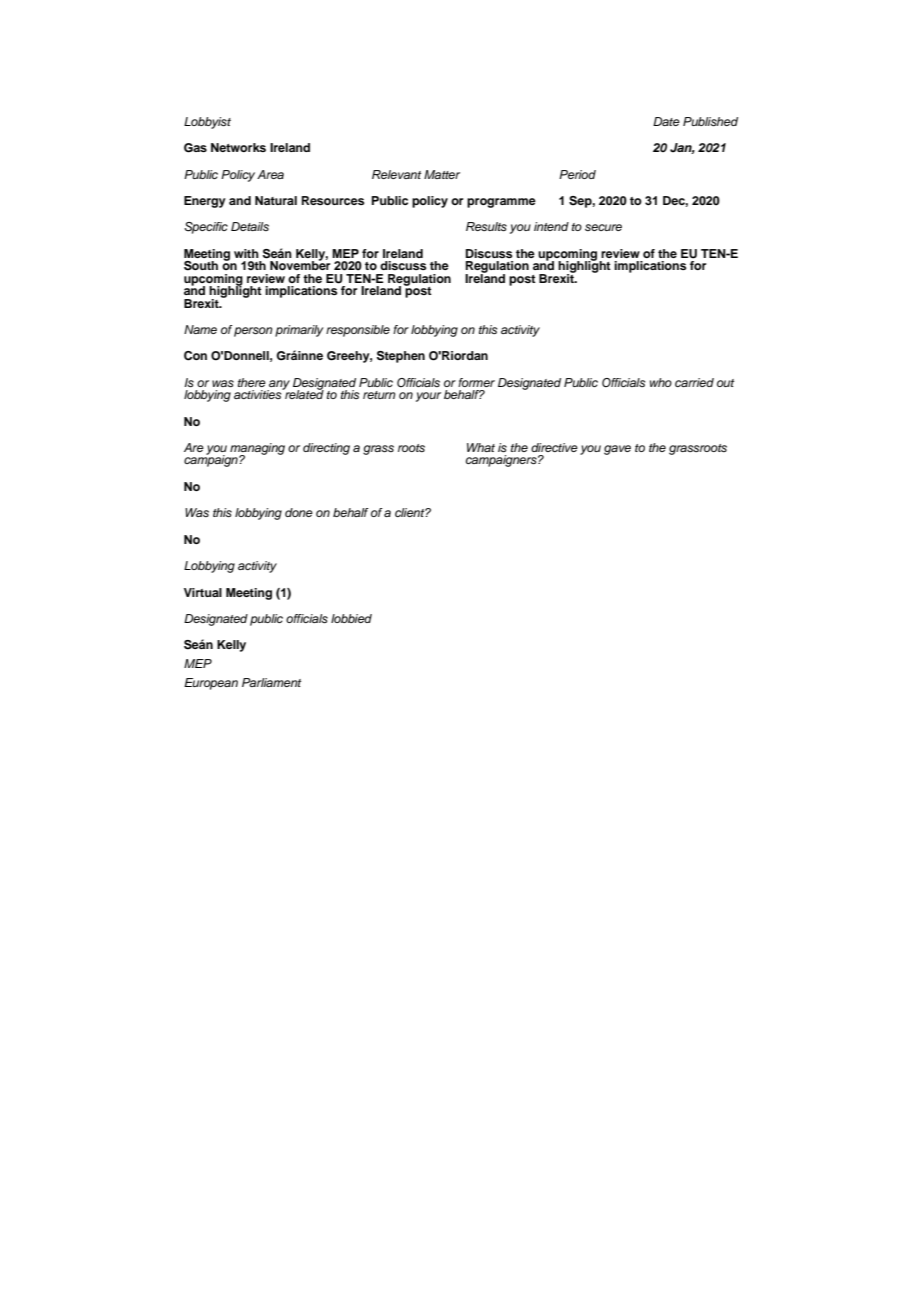 The image size is (924, 1308). What do you see at coordinates (428, 397) in the document?
I see `your` at bounding box center [428, 397].
